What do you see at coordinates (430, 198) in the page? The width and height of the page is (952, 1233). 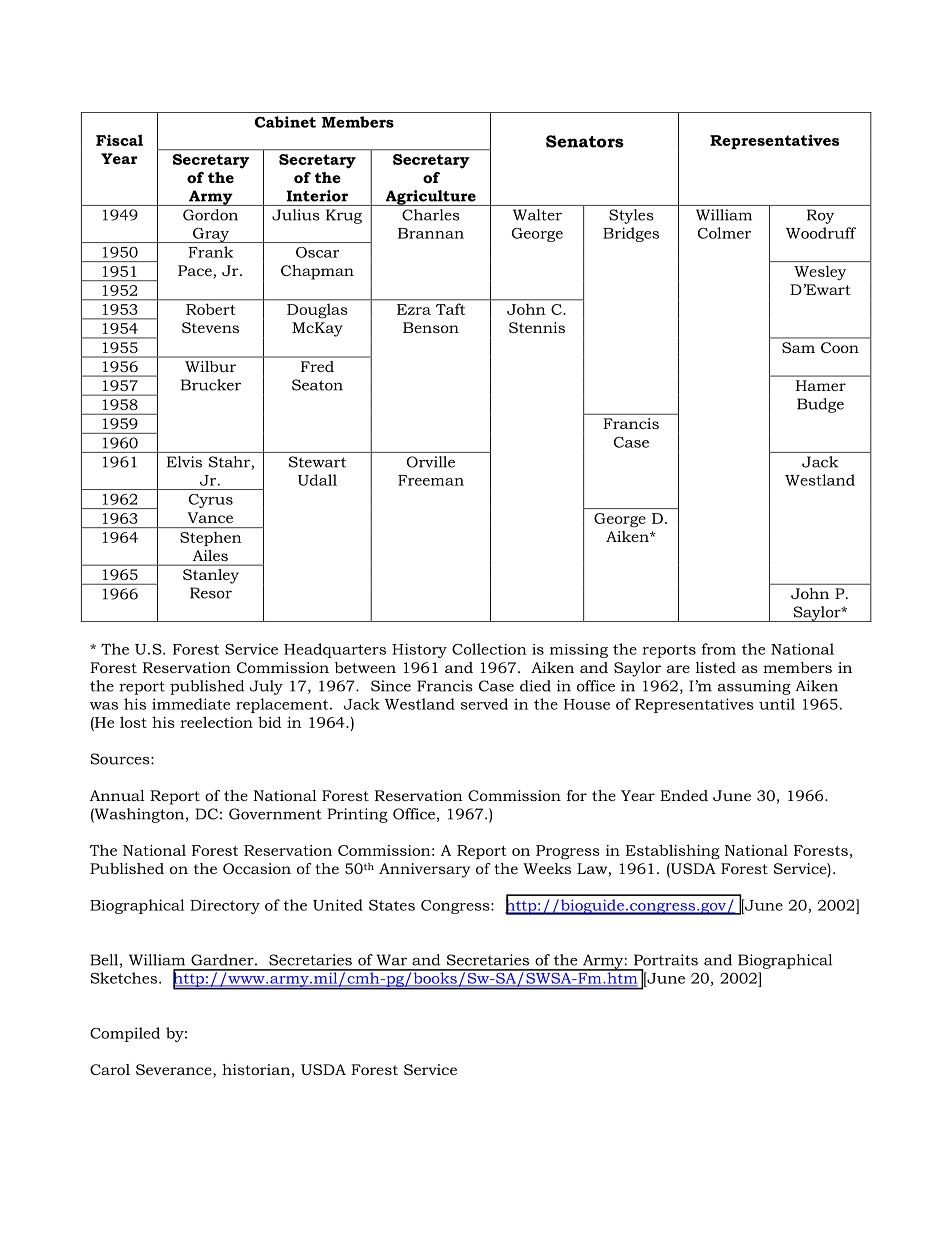 I see `Agriculture` at bounding box center [430, 198].
